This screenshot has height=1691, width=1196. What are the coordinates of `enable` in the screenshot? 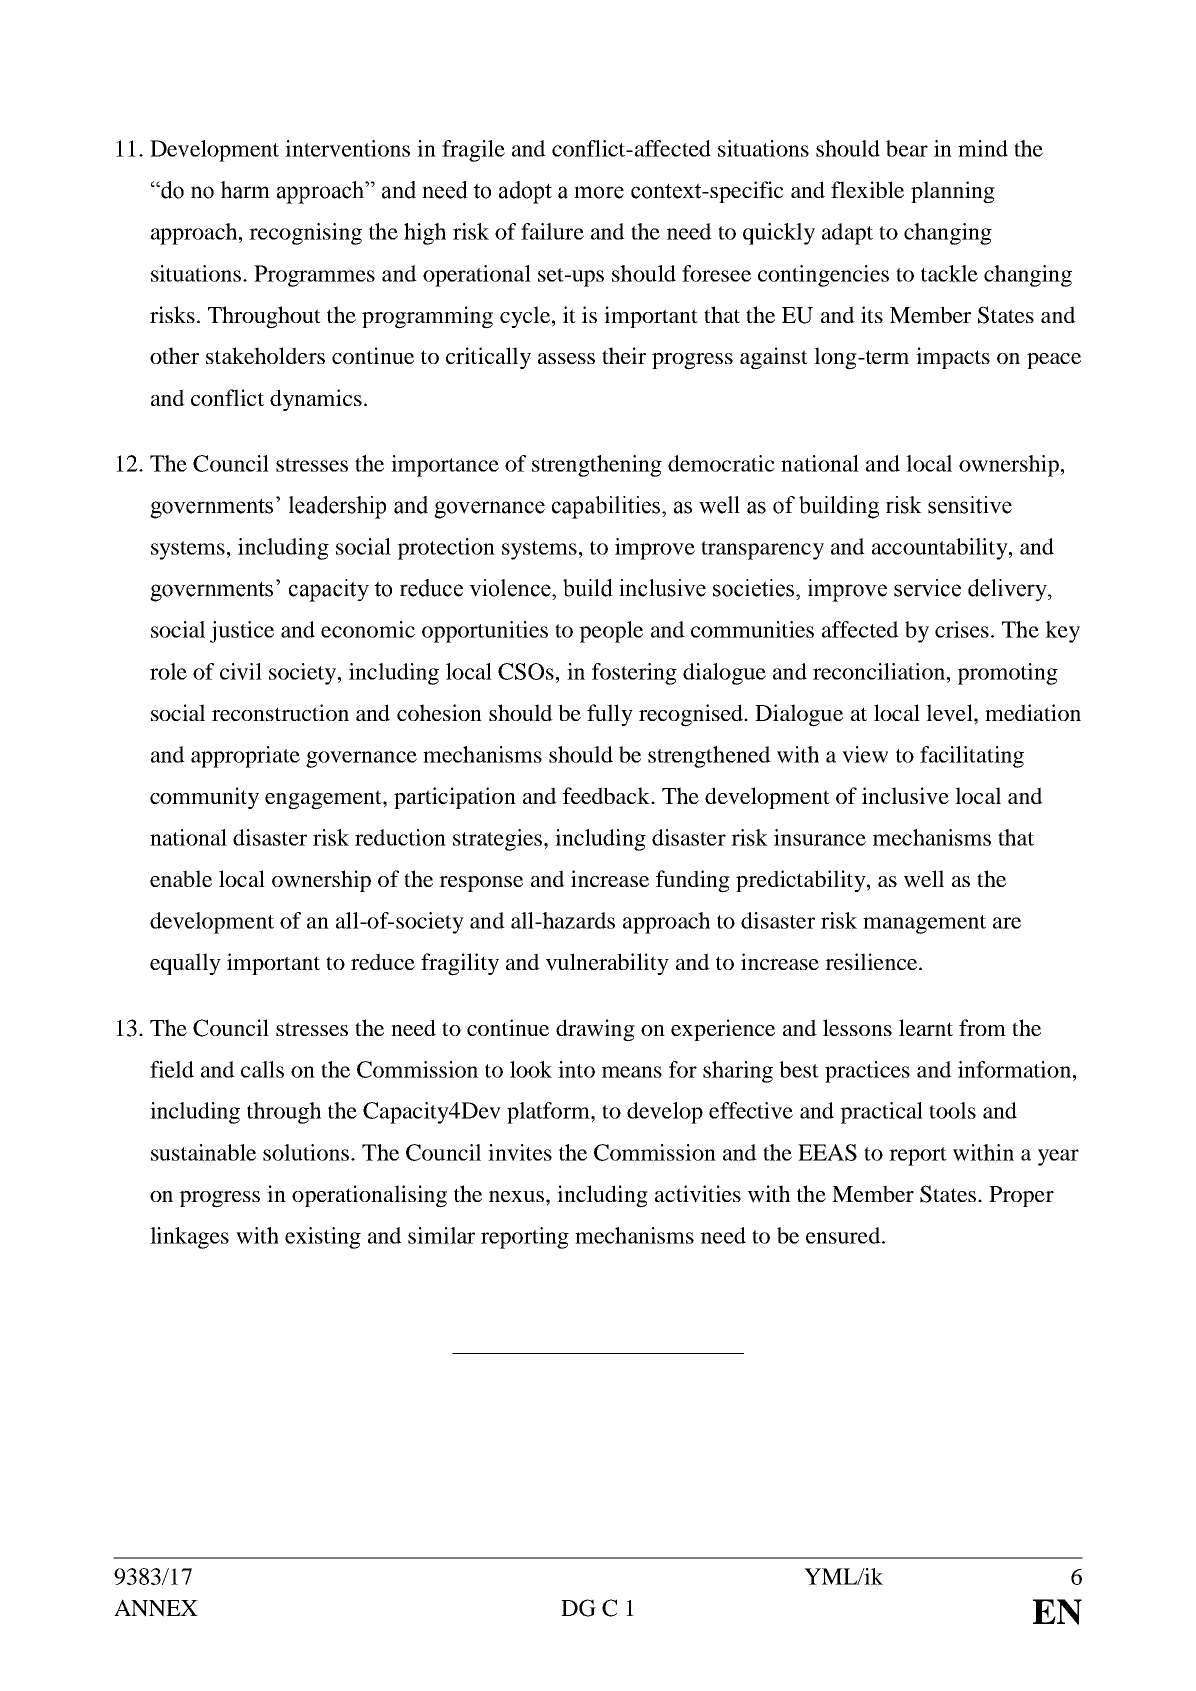 It's located at (181, 878).
